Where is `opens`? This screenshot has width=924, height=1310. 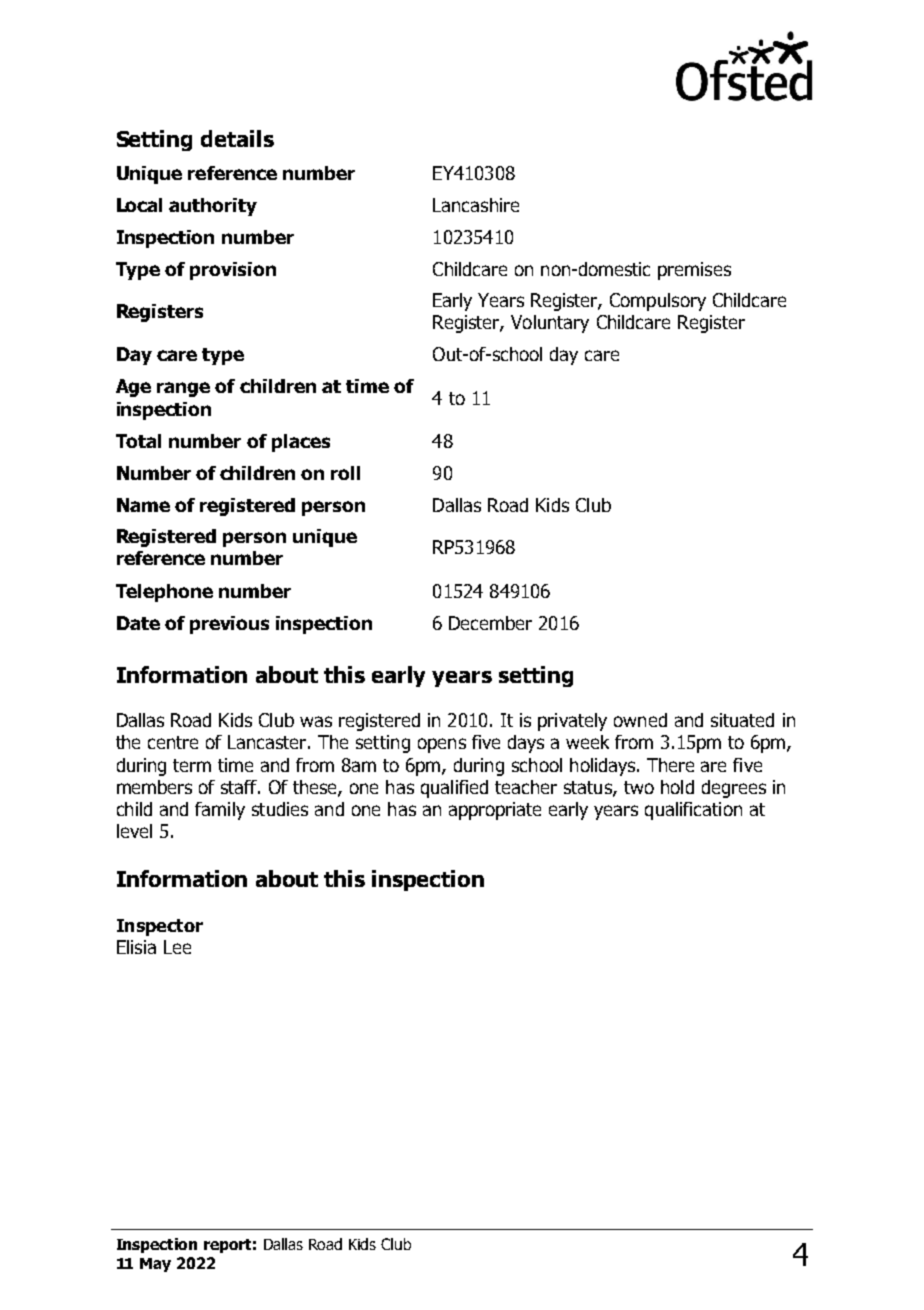 opens is located at coordinates (442, 745).
